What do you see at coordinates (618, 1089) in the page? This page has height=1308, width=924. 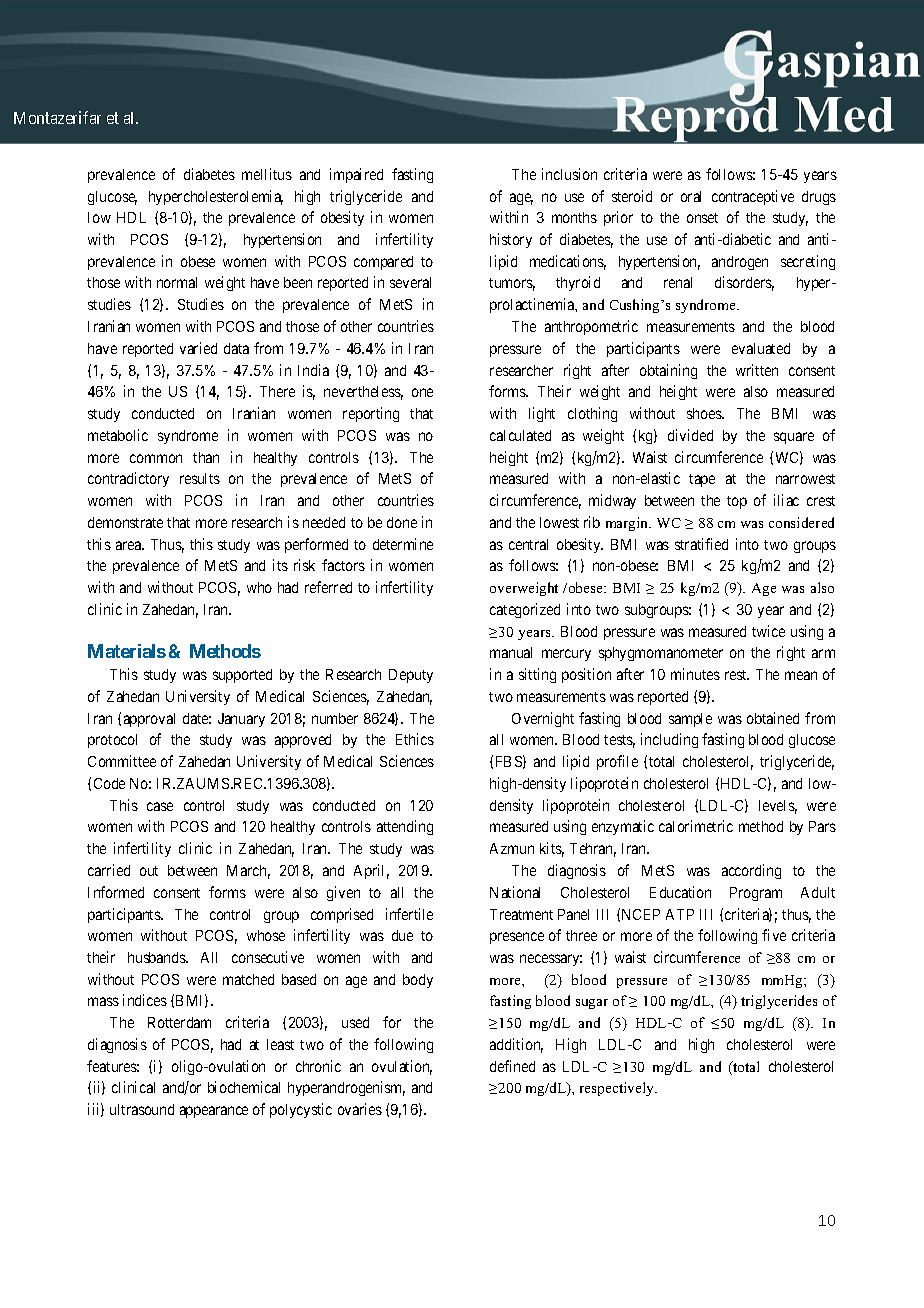 I see `respectively` at bounding box center [618, 1089].
